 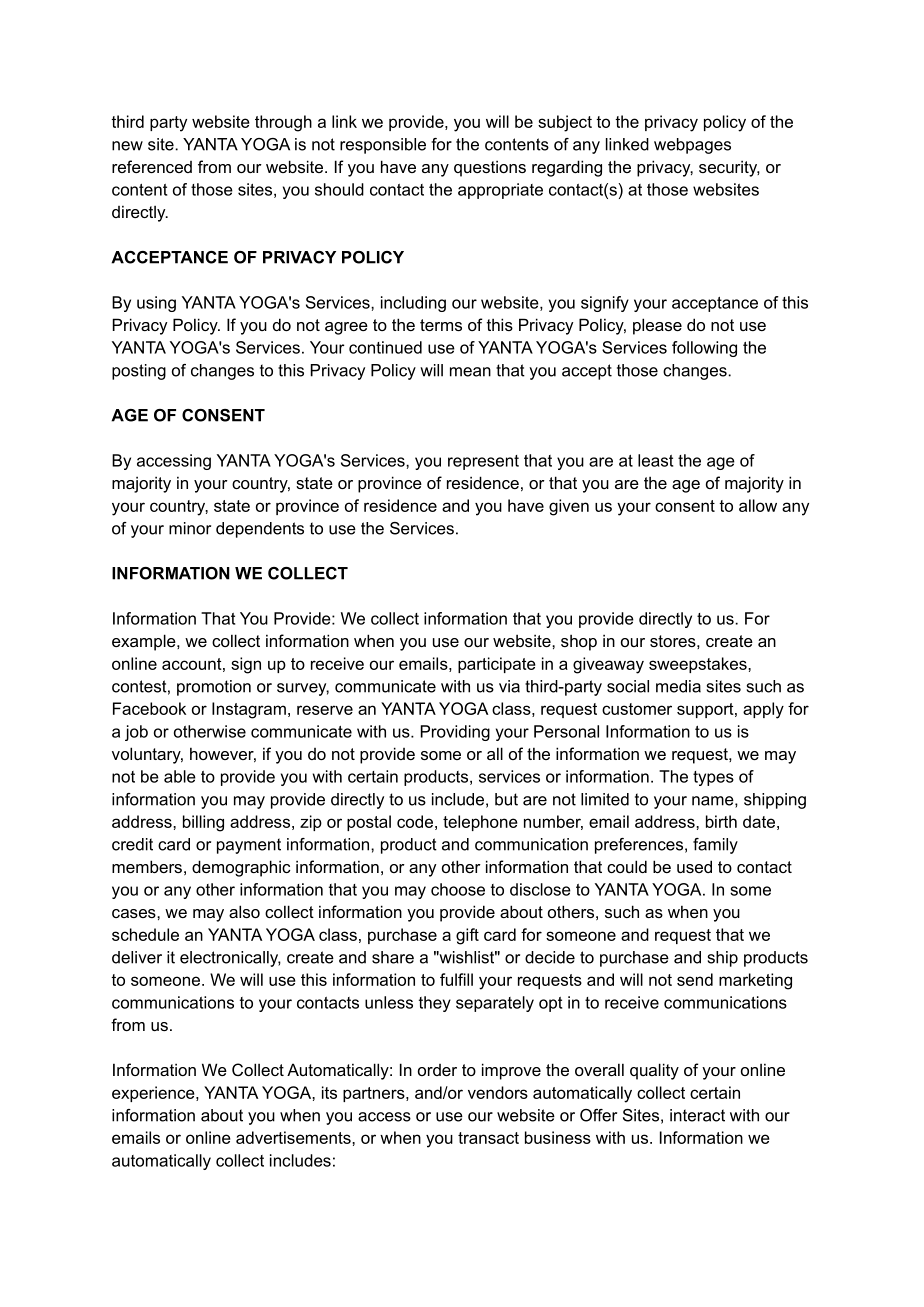 What do you see at coordinates (154, 1094) in the screenshot?
I see `experience` at bounding box center [154, 1094].
